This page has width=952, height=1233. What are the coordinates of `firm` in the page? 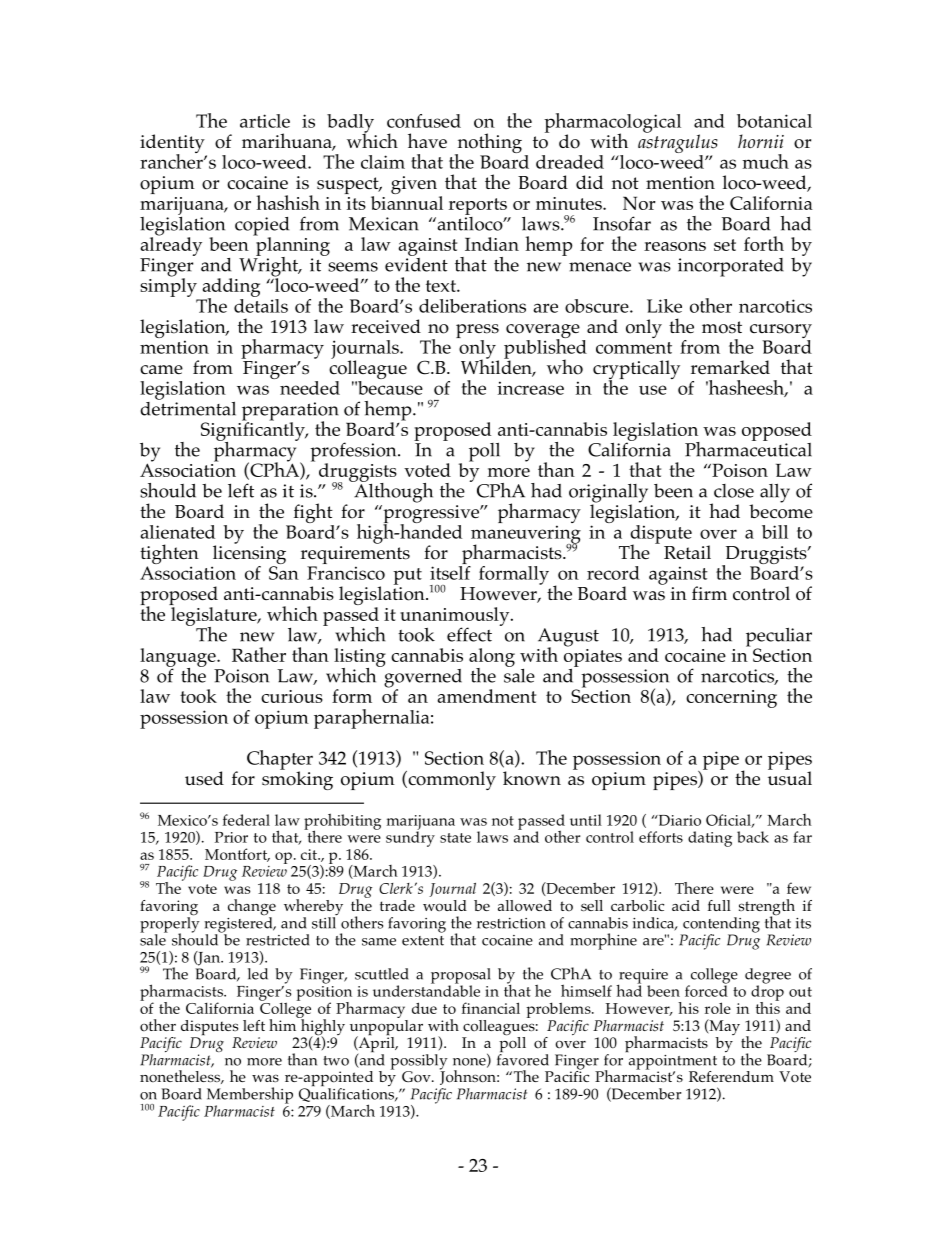 It's located at (709, 593).
